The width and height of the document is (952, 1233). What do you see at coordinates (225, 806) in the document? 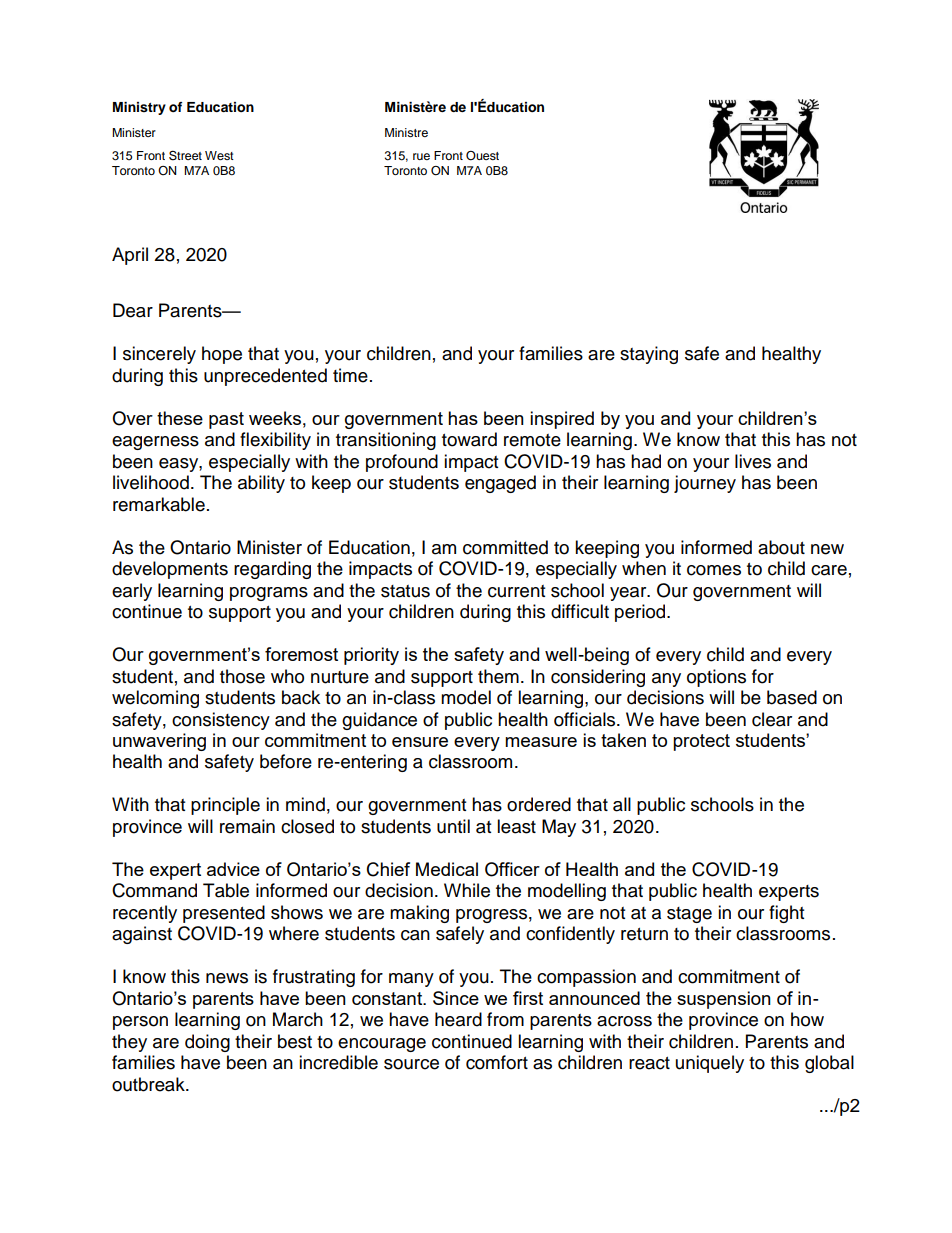
I see `principle` at bounding box center [225, 806].
